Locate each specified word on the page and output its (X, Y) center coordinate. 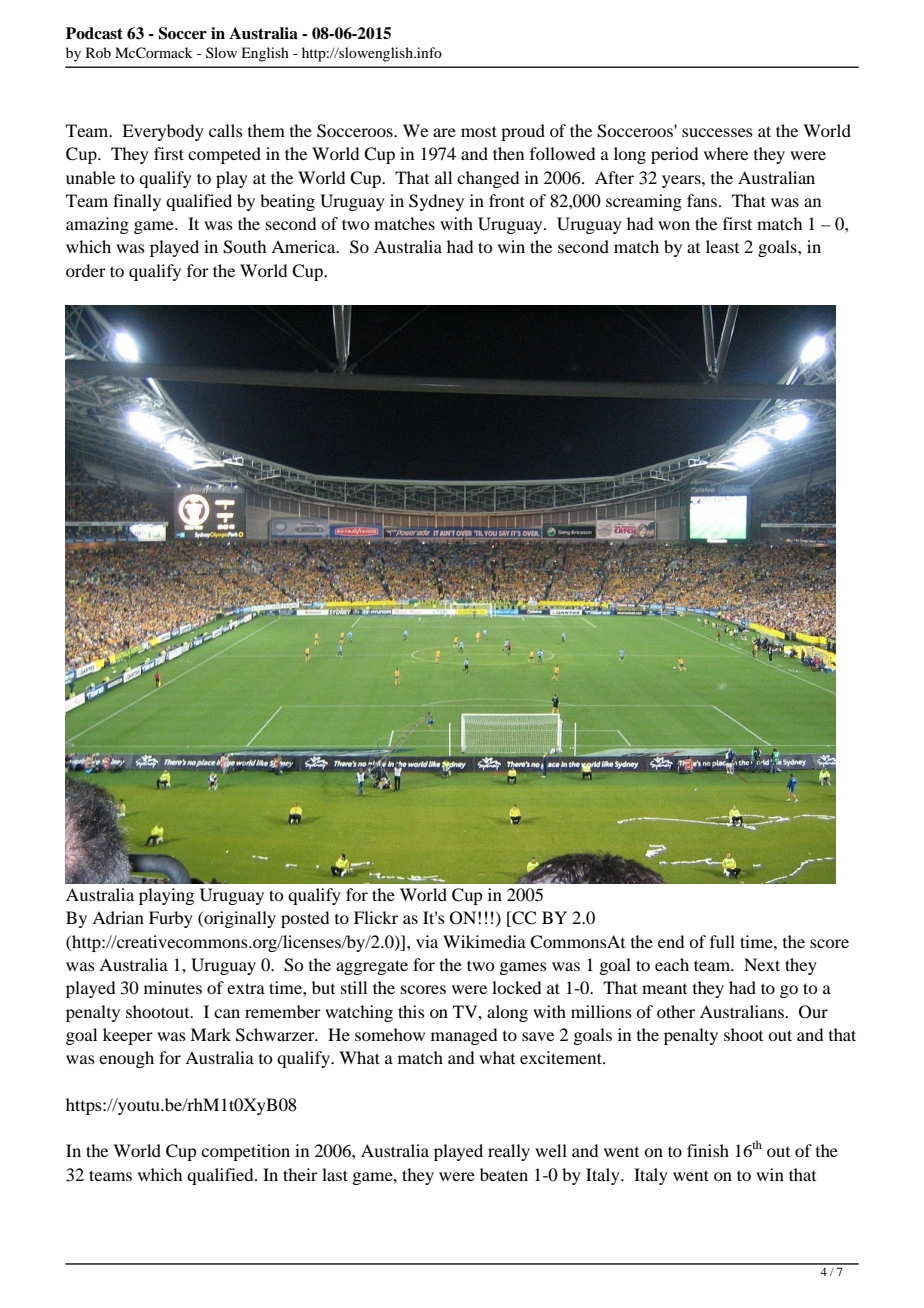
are (444, 132)
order (86, 270)
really (509, 1152)
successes (717, 132)
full (722, 941)
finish (708, 1150)
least (722, 246)
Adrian (118, 917)
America (304, 246)
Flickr (376, 917)
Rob (98, 52)
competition (245, 1152)
